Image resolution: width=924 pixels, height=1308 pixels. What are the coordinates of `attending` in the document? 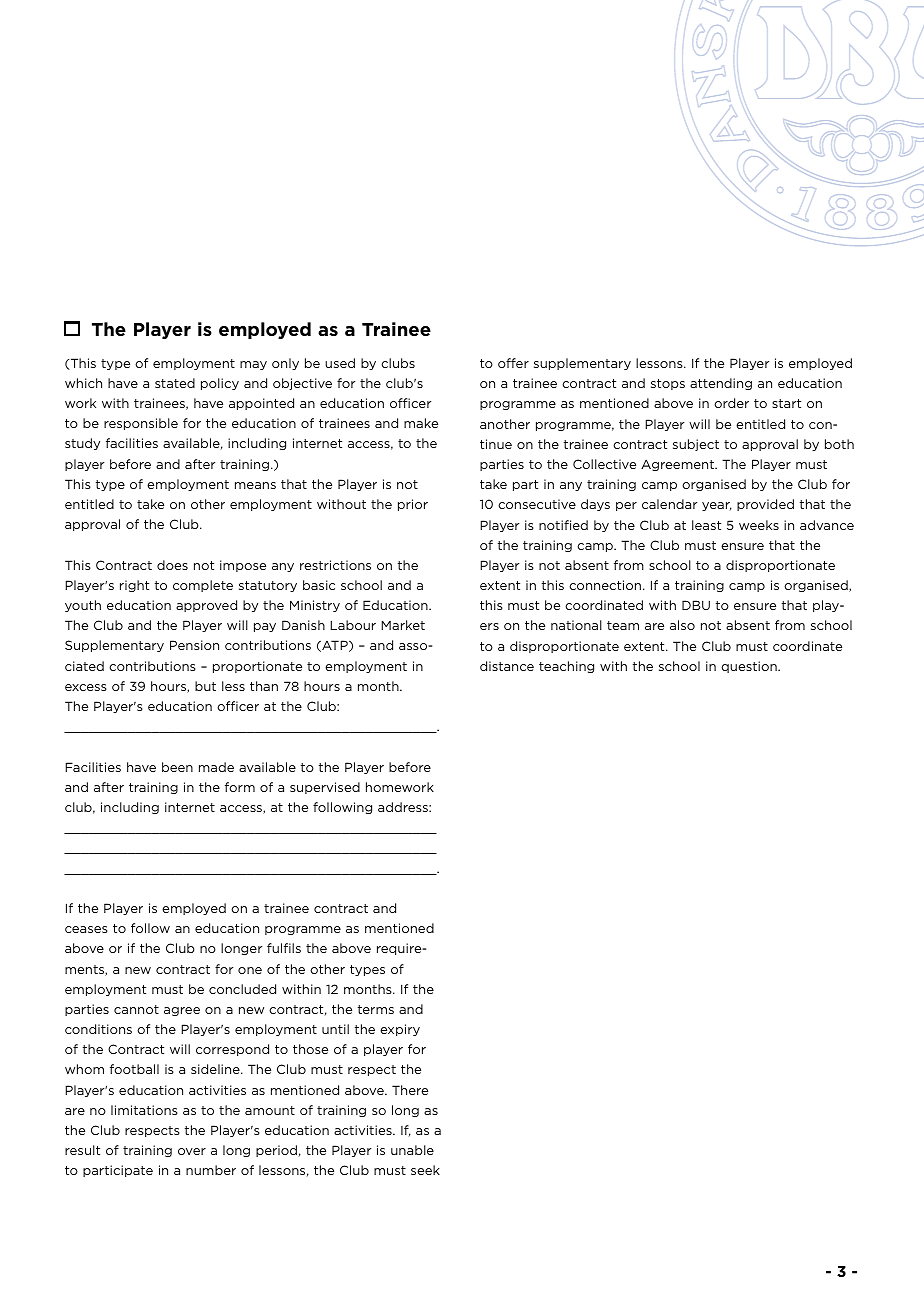 It's located at (721, 384).
